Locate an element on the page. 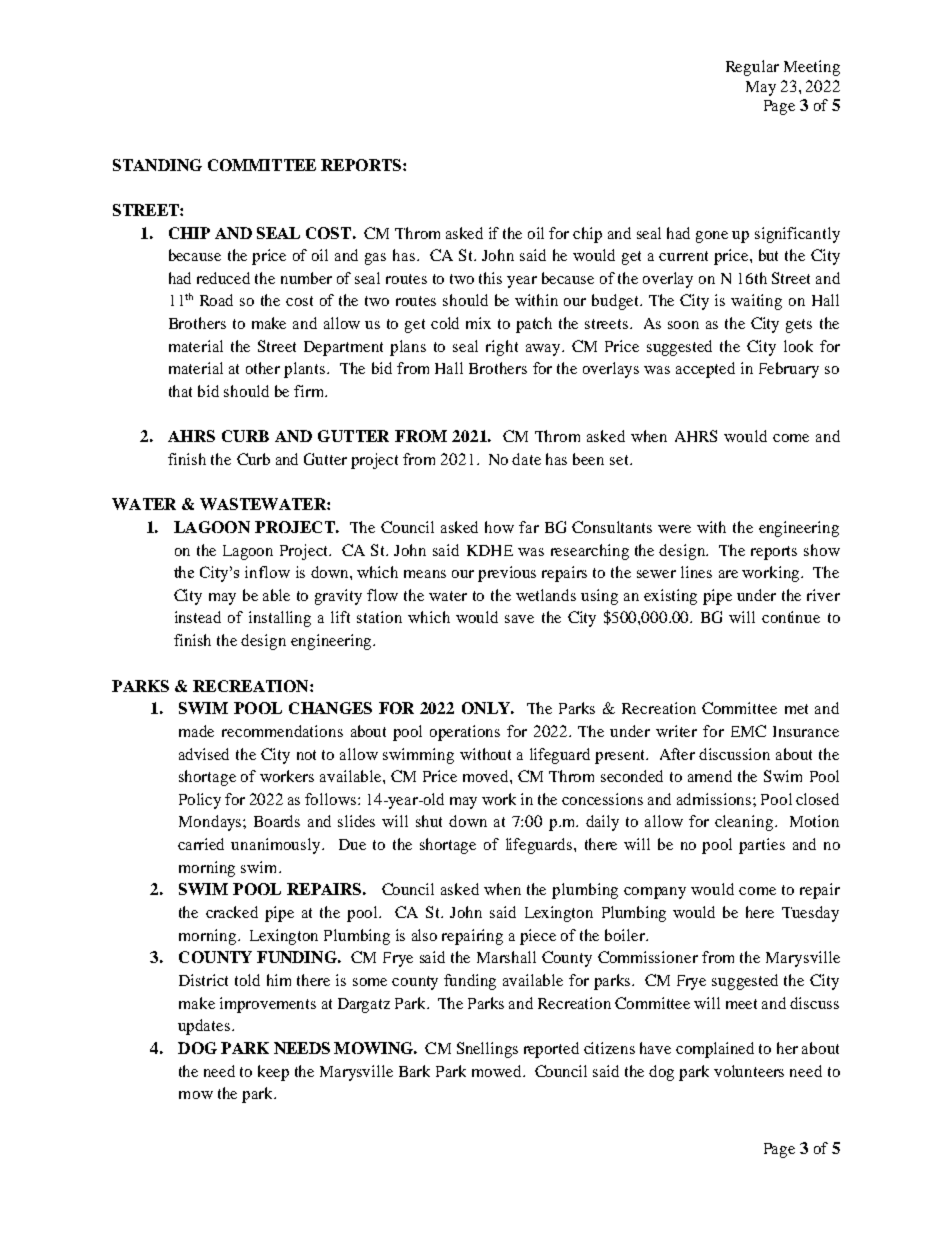 The height and width of the document is (1233, 952). Regular is located at coordinates (752, 68).
